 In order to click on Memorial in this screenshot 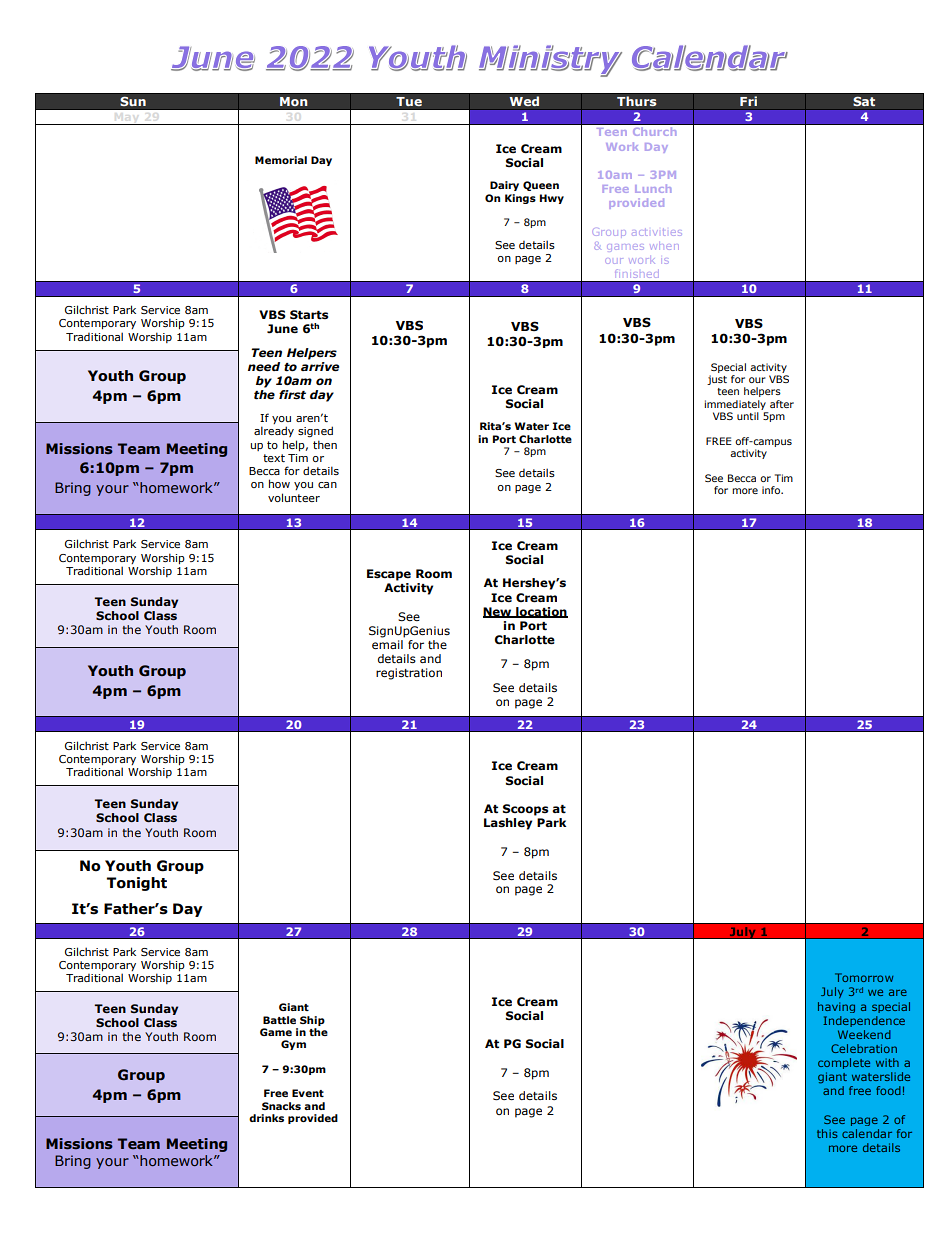, I will do `click(281, 160)`.
